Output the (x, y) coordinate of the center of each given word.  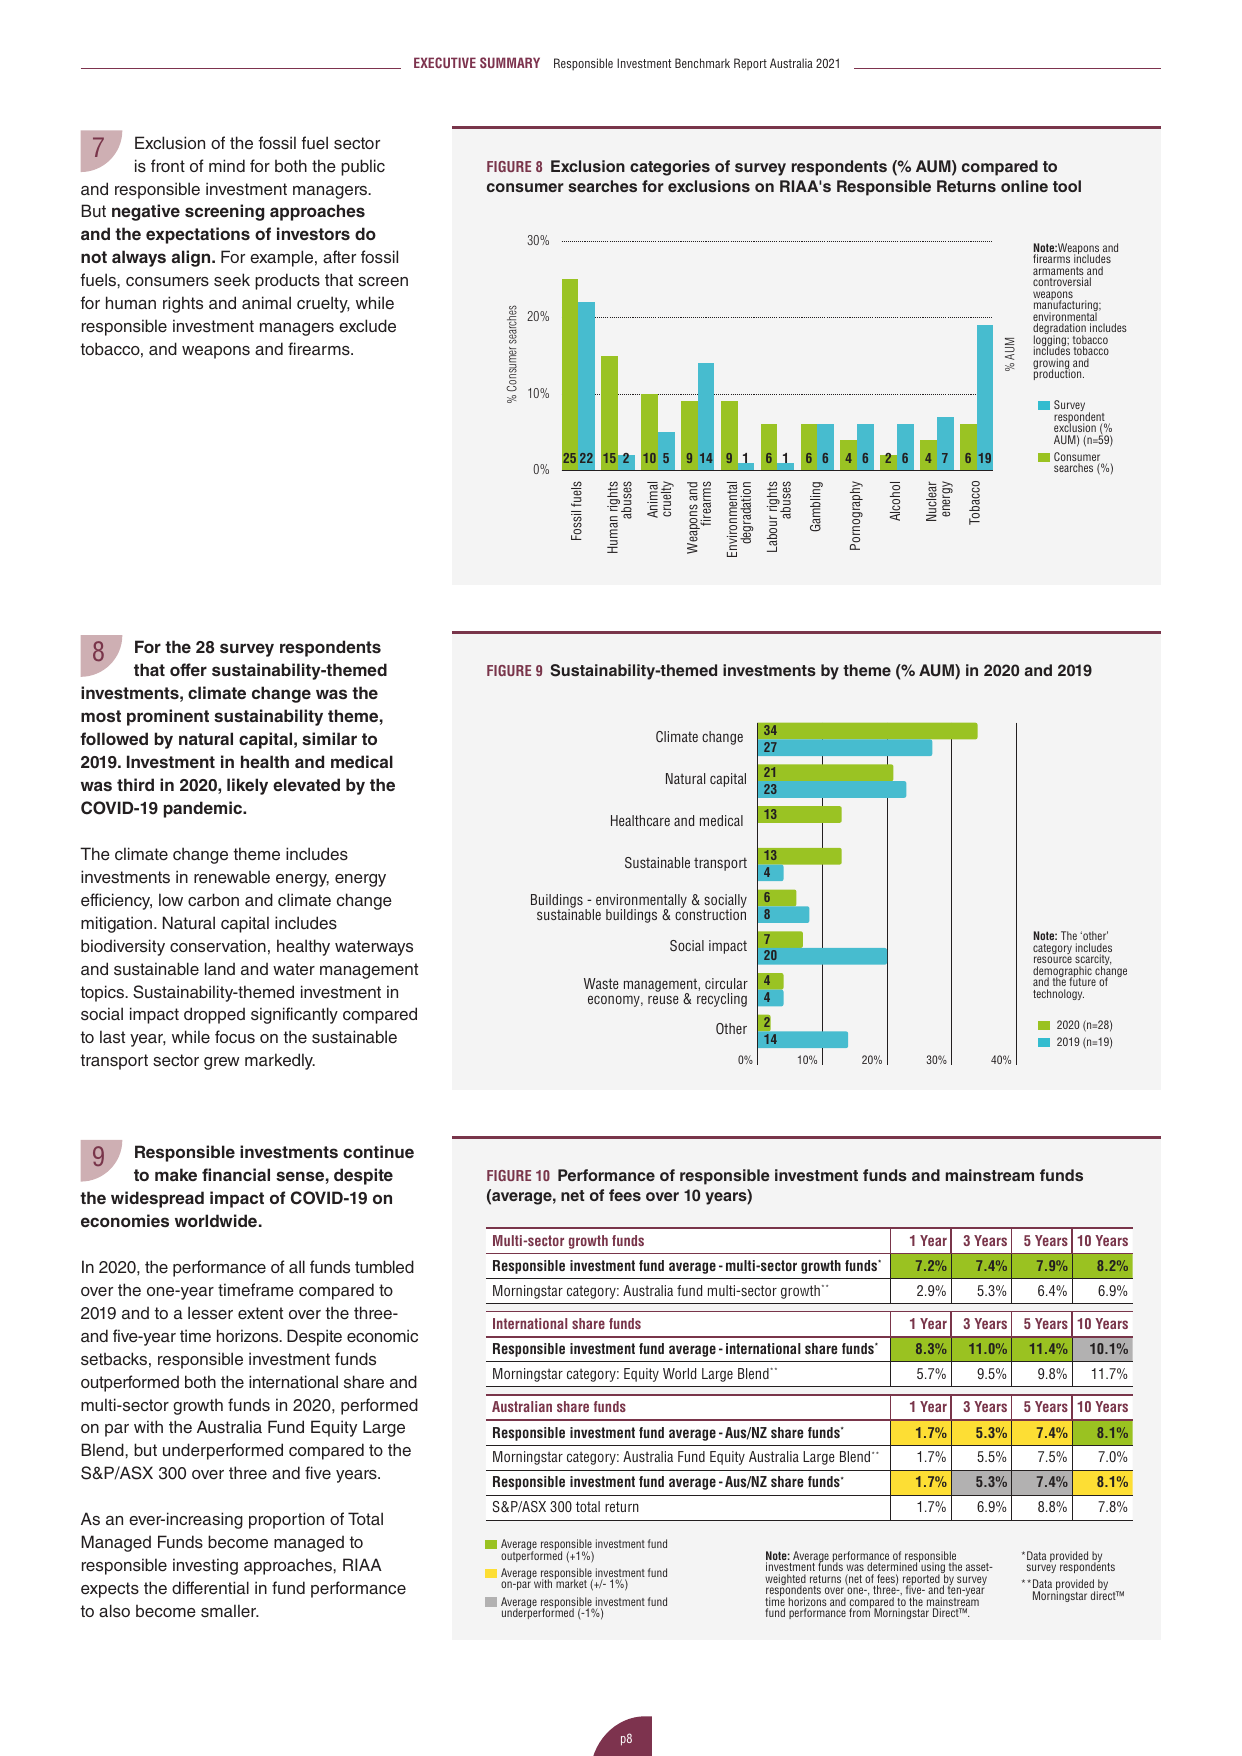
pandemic (204, 809)
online (1024, 186)
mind (227, 165)
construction (710, 913)
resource (1053, 959)
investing (205, 1566)
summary (510, 62)
